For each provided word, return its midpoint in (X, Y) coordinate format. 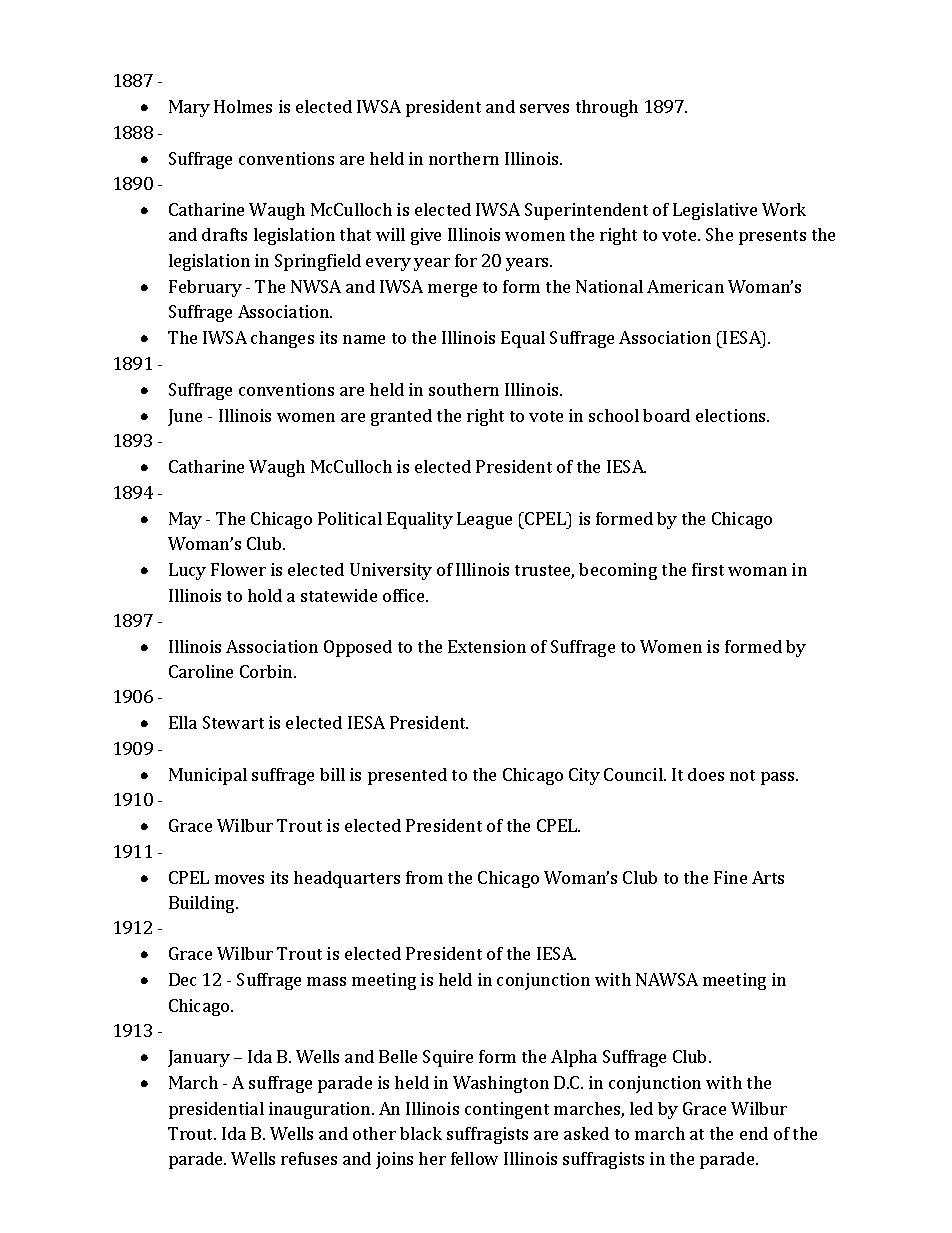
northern (464, 158)
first (708, 569)
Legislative (715, 211)
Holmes (243, 106)
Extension (487, 646)
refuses (309, 1158)
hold (265, 595)
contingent (507, 1110)
